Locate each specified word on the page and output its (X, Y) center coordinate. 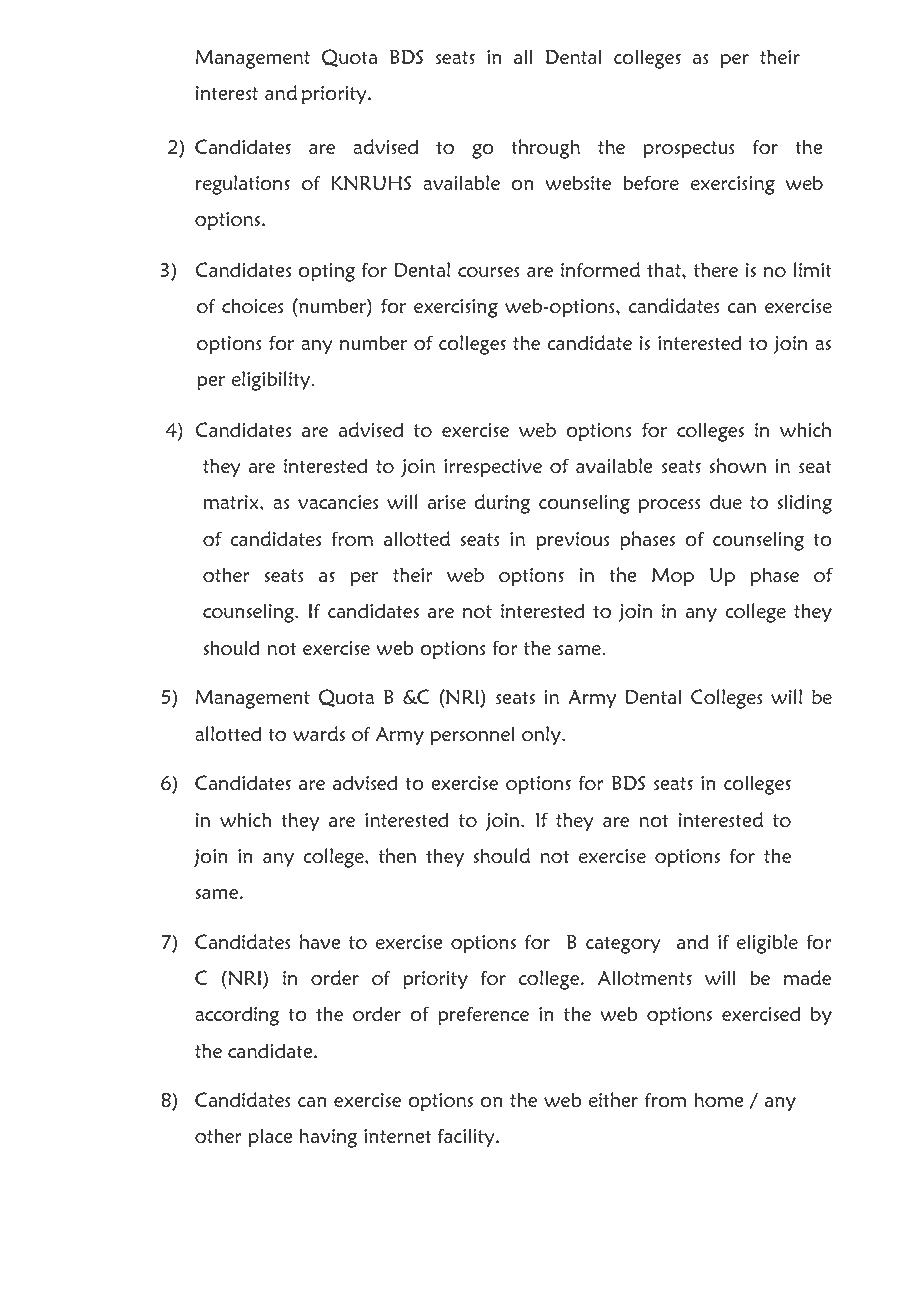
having (328, 1138)
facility (467, 1137)
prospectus (689, 150)
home (719, 1100)
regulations (243, 185)
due (726, 501)
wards (319, 733)
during (502, 504)
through (545, 149)
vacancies (338, 502)
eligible (767, 944)
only (542, 735)
